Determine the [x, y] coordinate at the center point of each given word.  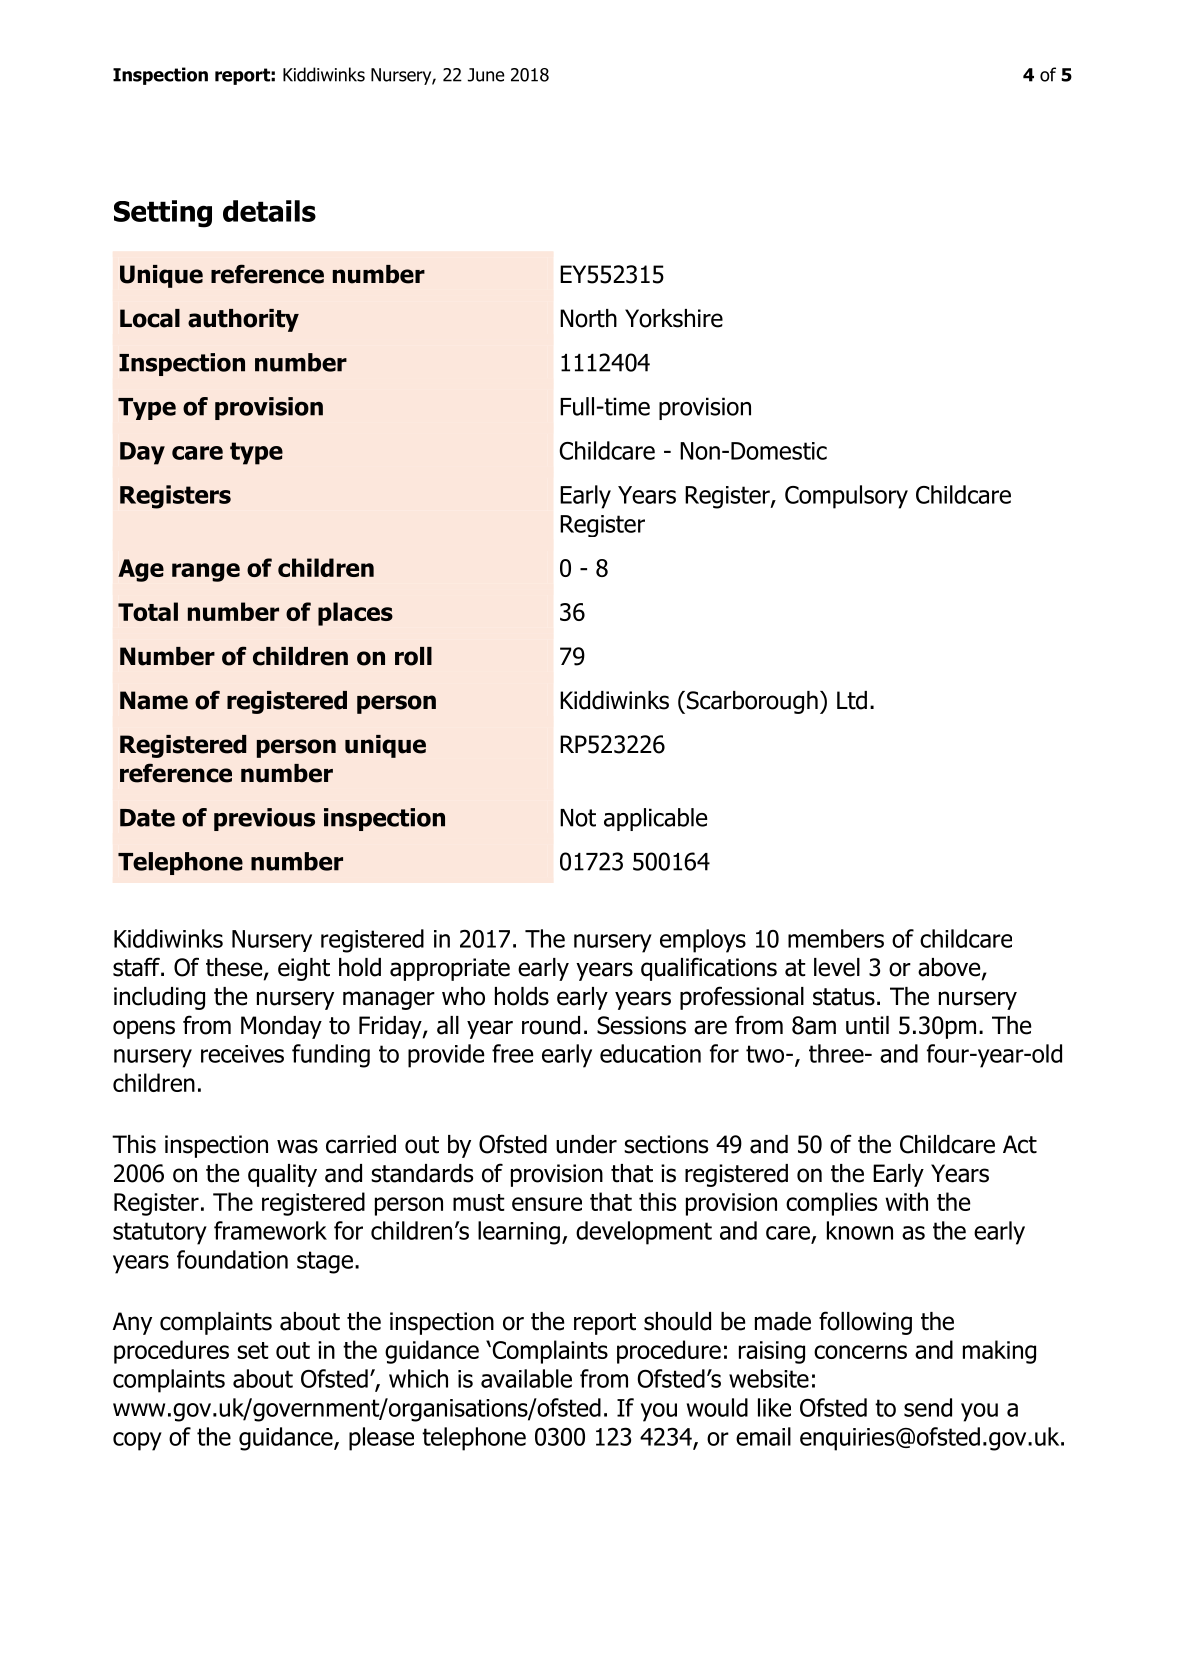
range [206, 572]
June [486, 75]
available [526, 1378]
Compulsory [846, 497]
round [551, 1025]
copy [137, 1441]
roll [413, 656]
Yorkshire [674, 318]
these [235, 968]
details [269, 211]
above [950, 968]
